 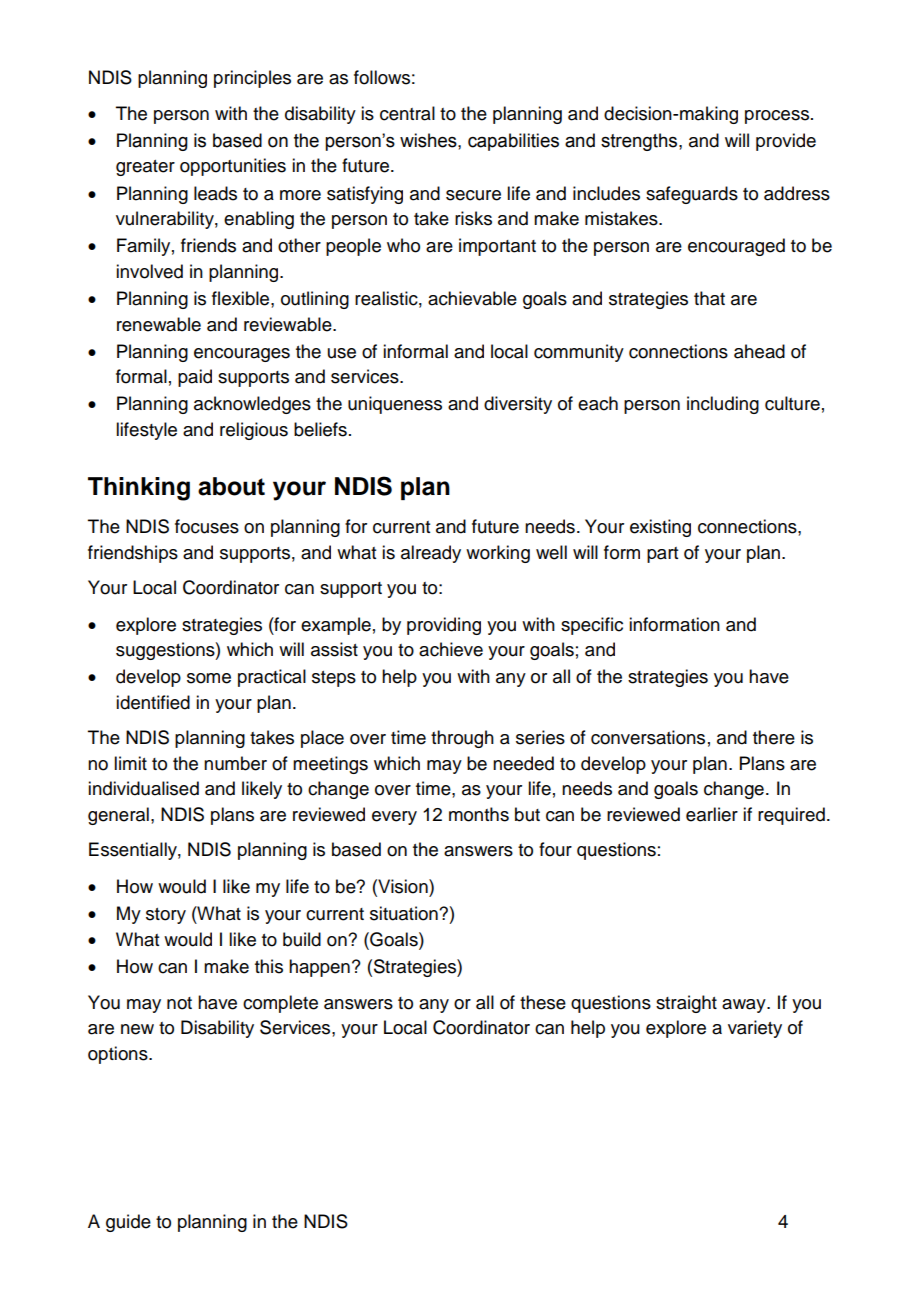 What do you see at coordinates (209, 678) in the page?
I see `some` at bounding box center [209, 678].
